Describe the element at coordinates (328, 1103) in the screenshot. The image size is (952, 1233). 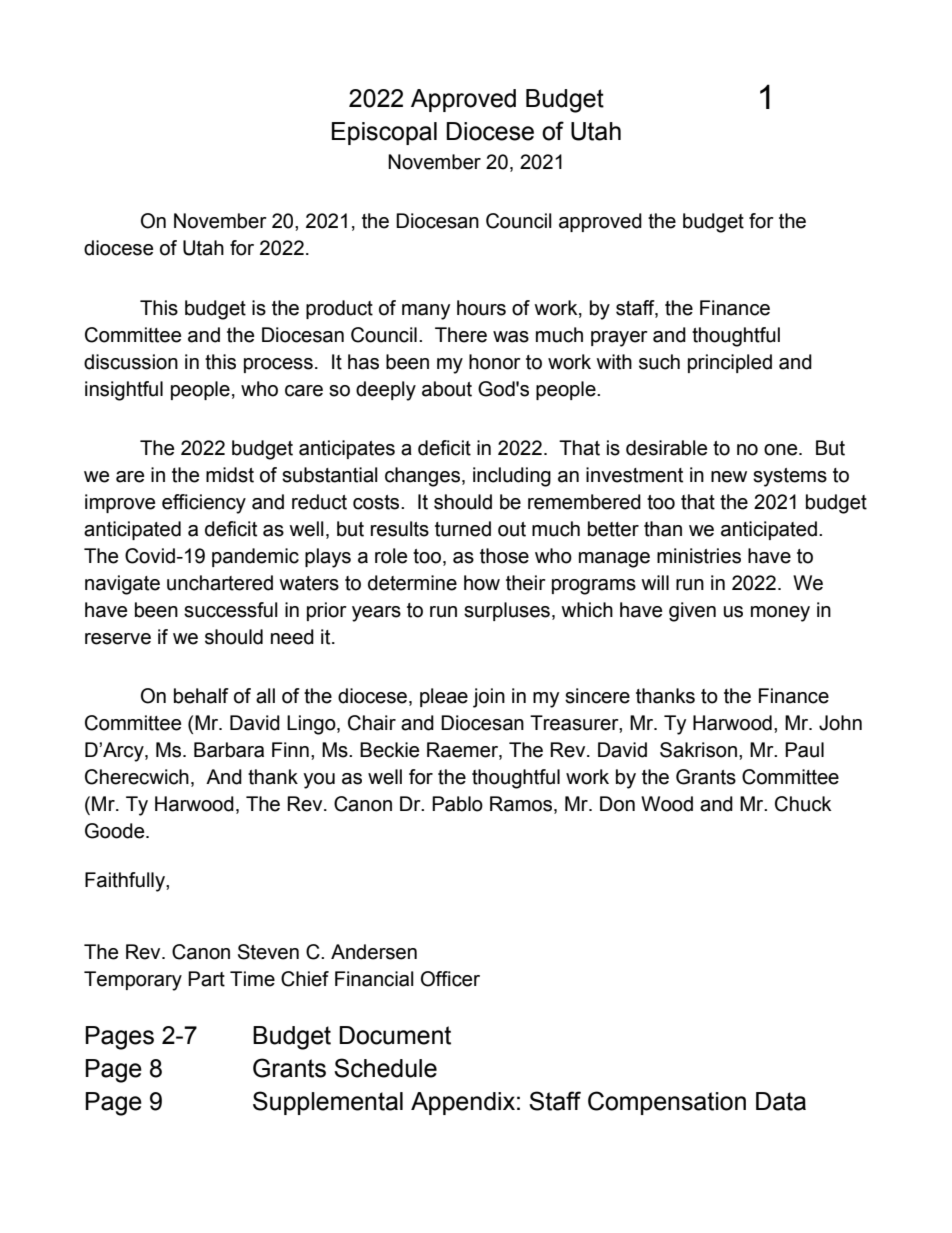
I see `Supplemental` at that location.
